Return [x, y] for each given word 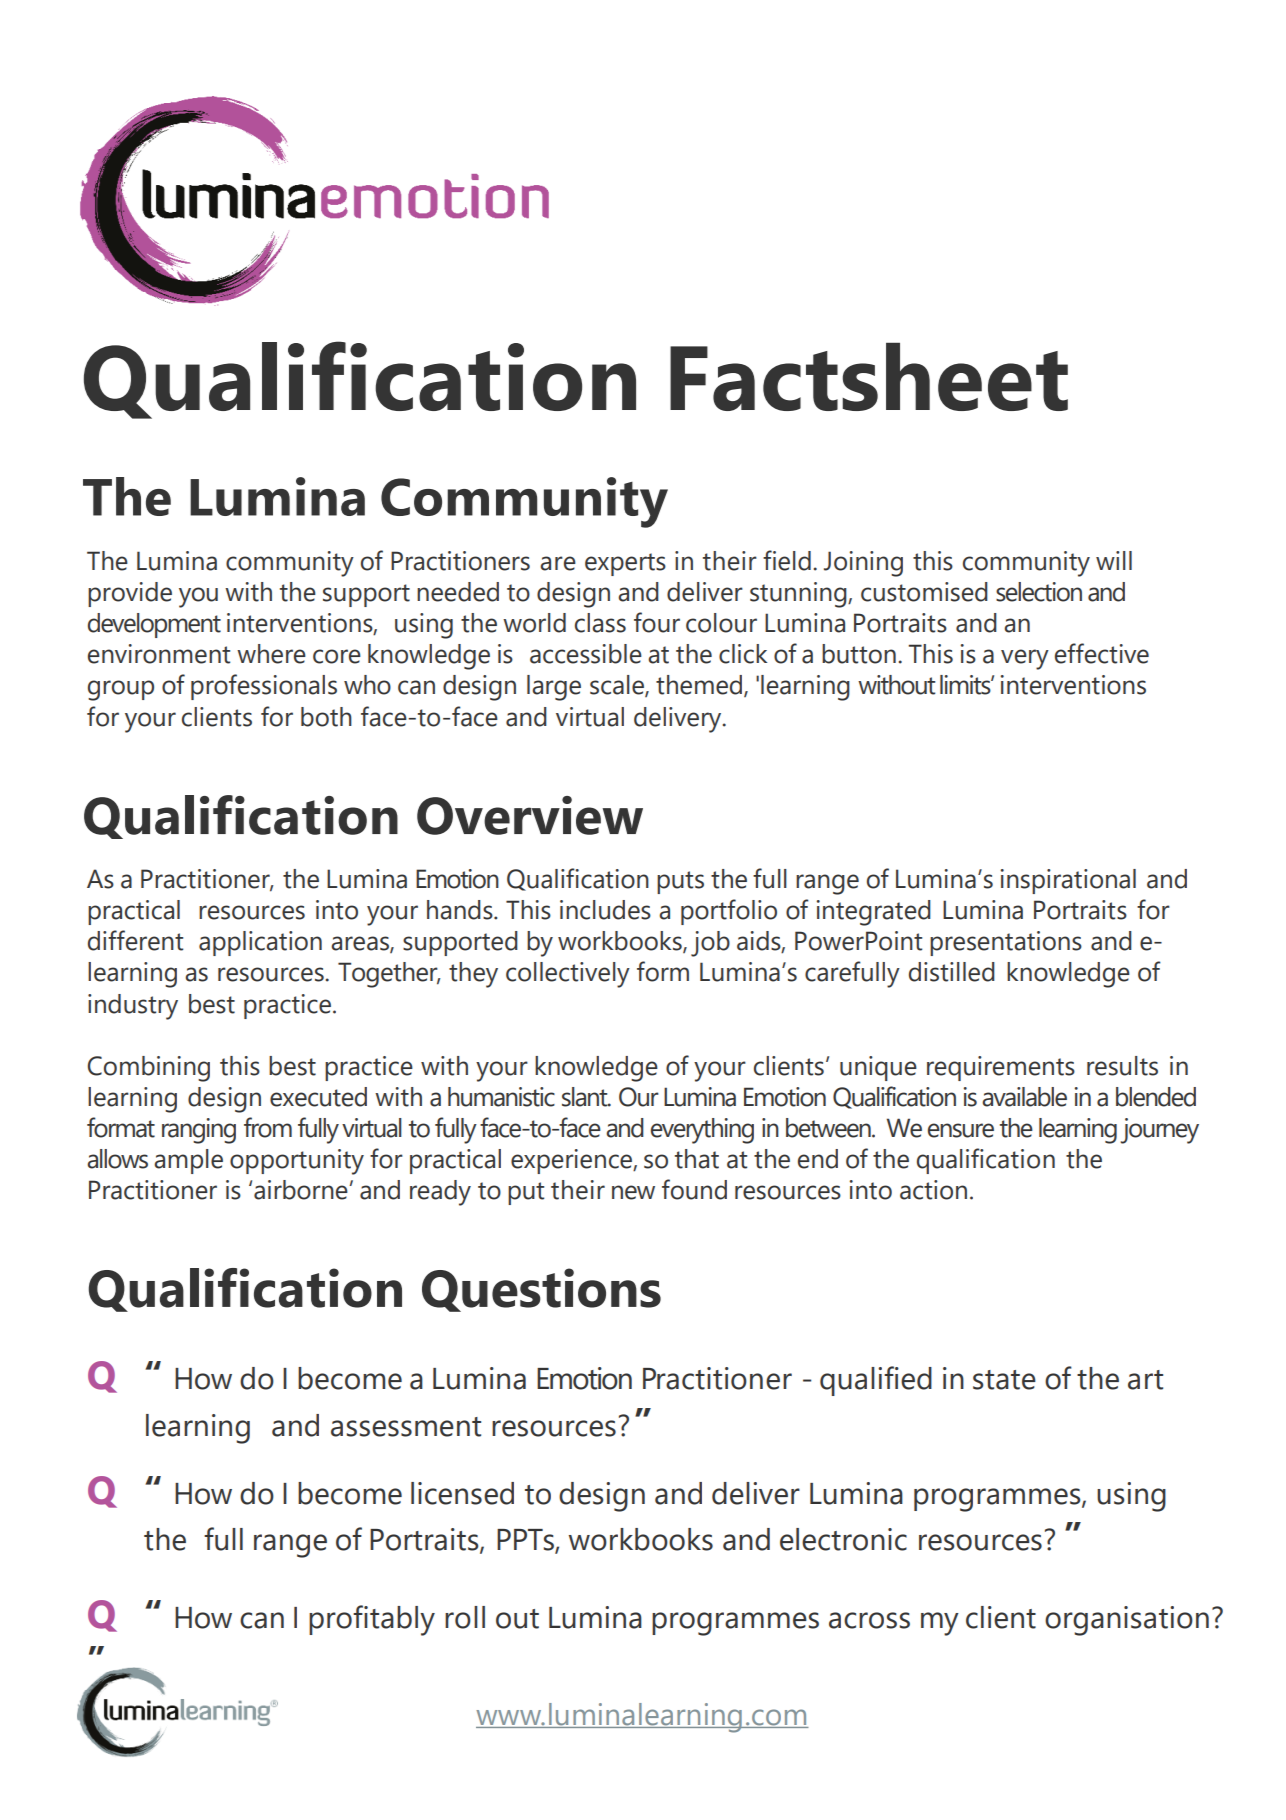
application [260, 943]
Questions [541, 1290]
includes [605, 910]
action [933, 1190]
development [154, 625]
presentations [1006, 943]
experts [625, 564]
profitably [372, 1620]
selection [1039, 592]
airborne [302, 1190]
